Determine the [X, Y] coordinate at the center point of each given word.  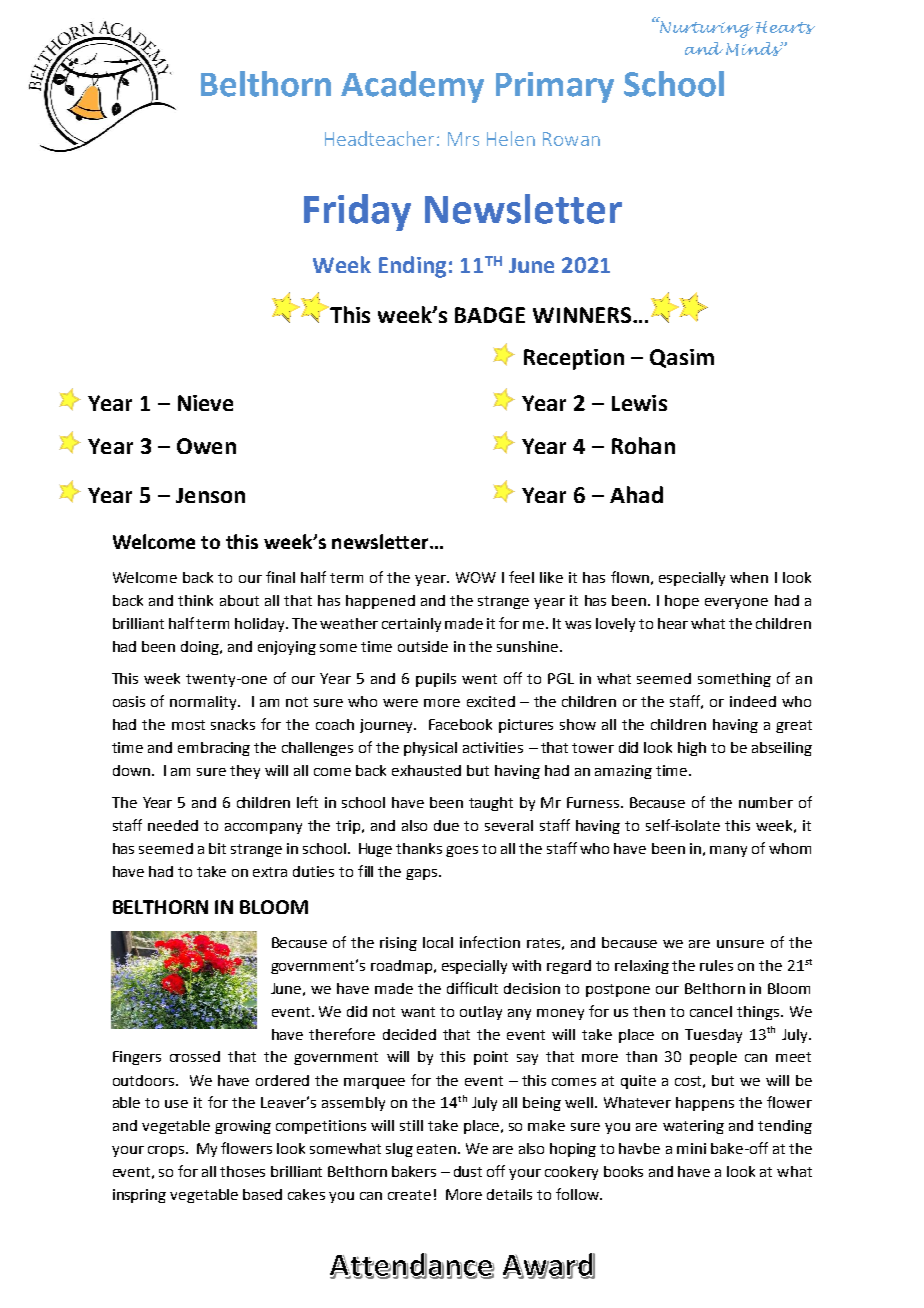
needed [173, 825]
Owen [206, 446]
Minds [754, 49]
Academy [412, 87]
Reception [574, 359]
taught [491, 804]
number [766, 802]
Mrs [463, 139]
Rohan [643, 445]
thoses [242, 1171]
